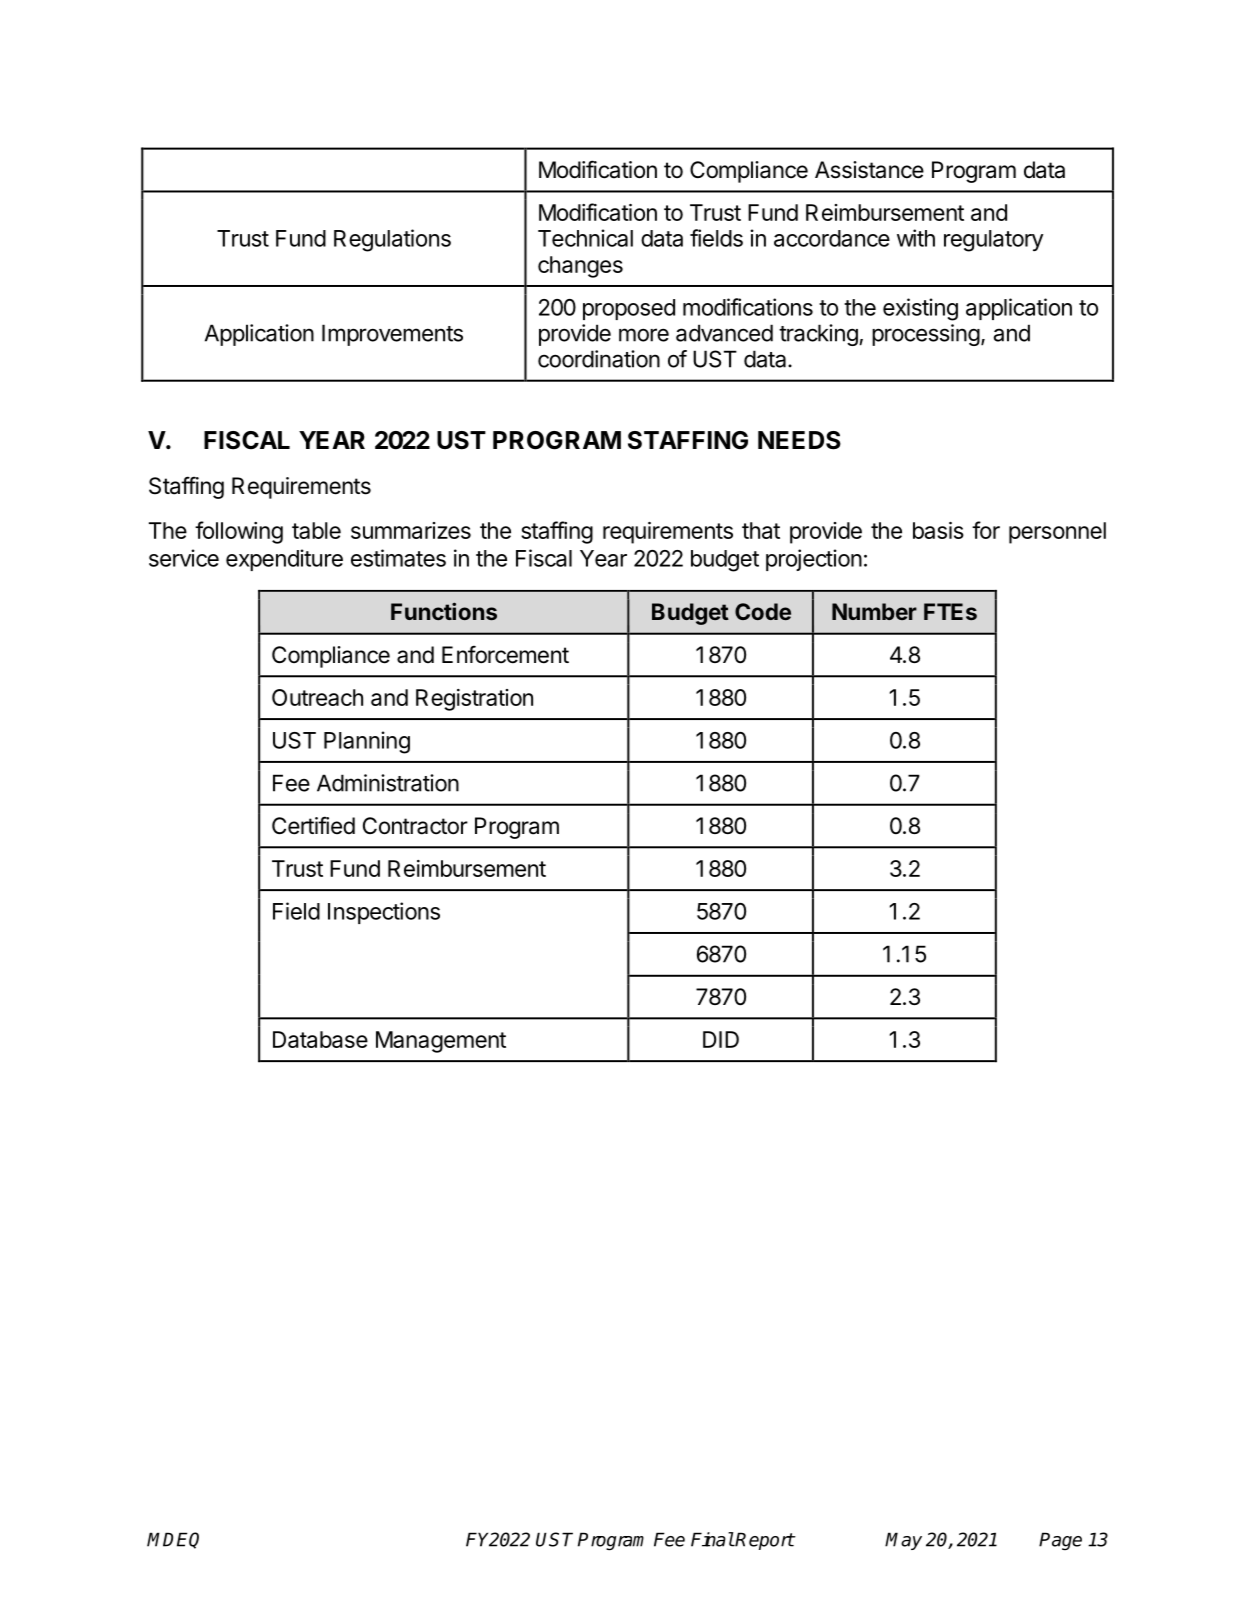 The width and height of the screenshot is (1255, 1624). What do you see at coordinates (916, 238) in the screenshot?
I see `with` at bounding box center [916, 238].
